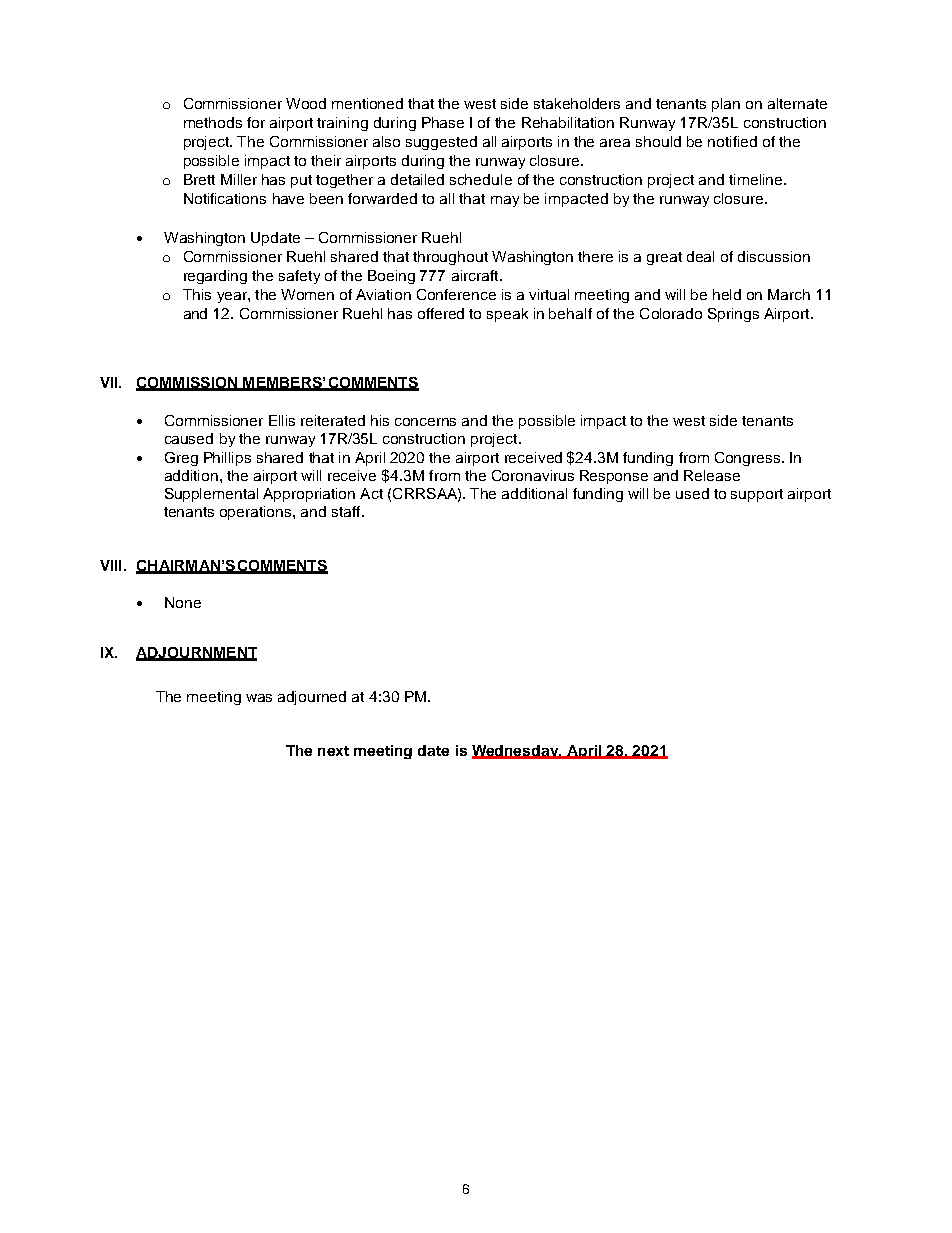 The width and height of the document is (952, 1233). Describe the element at coordinates (333, 751) in the document. I see `next` at that location.
